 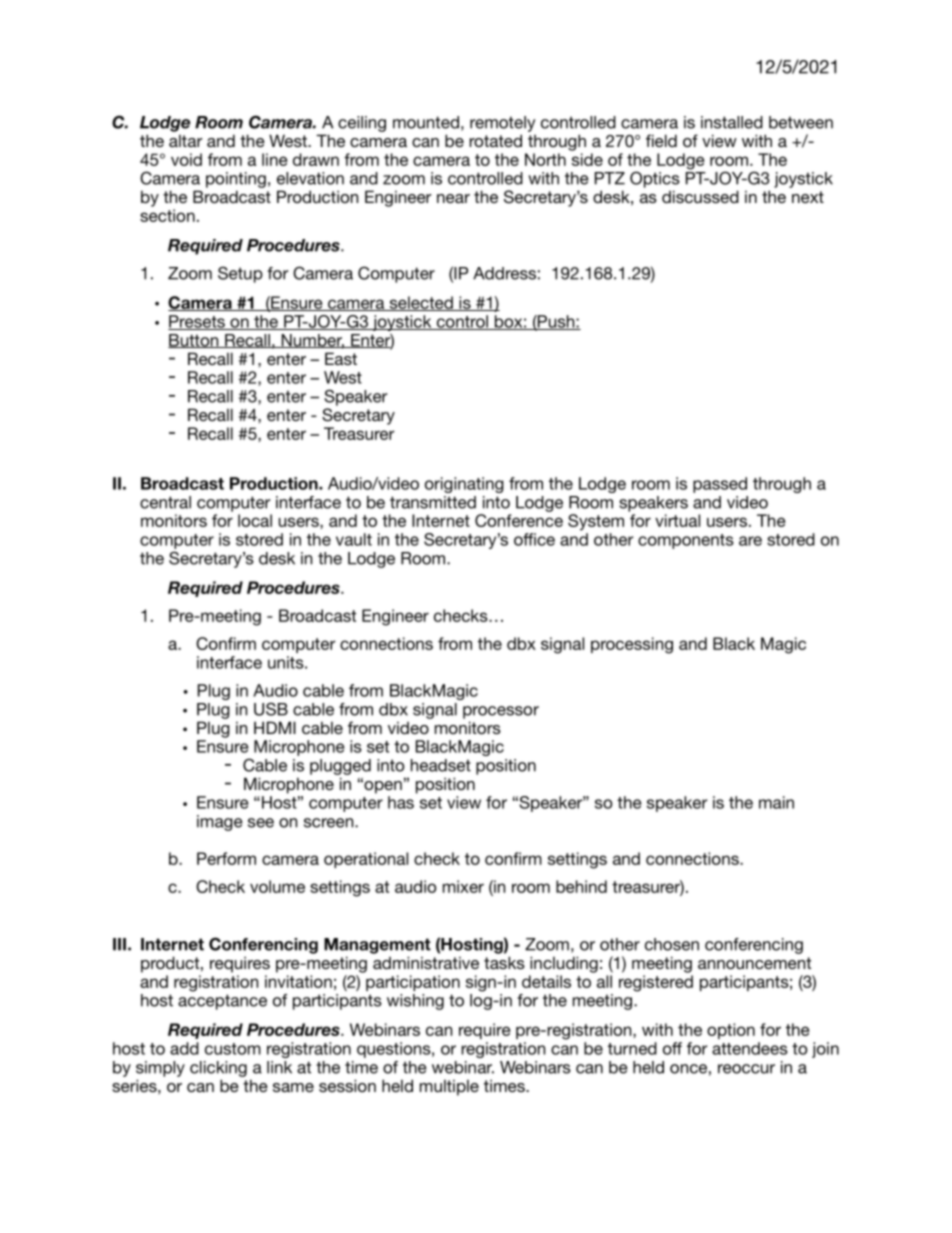 What do you see at coordinates (218, 1069) in the page?
I see `clicking` at bounding box center [218, 1069].
